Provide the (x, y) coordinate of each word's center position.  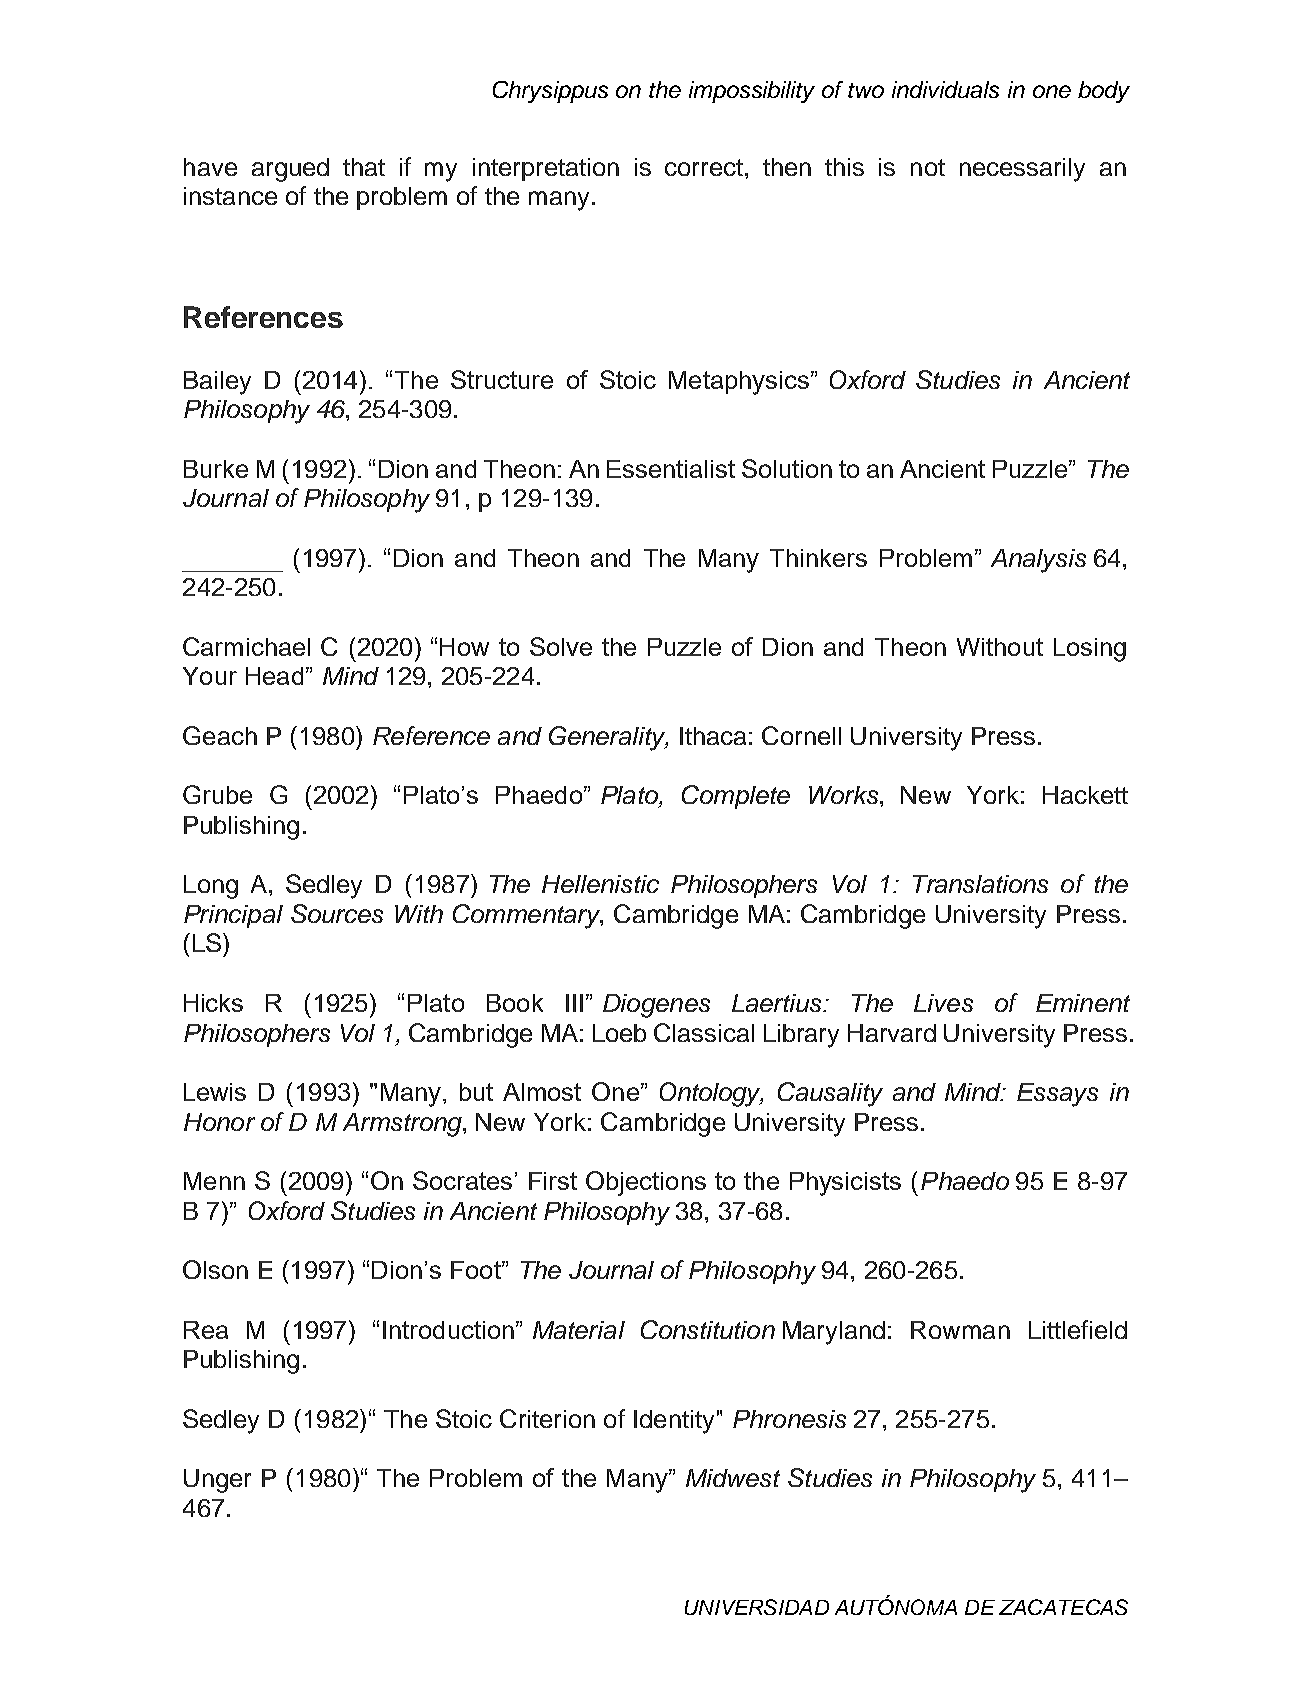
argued (290, 170)
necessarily (1022, 170)
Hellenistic (600, 884)
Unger (217, 1481)
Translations (980, 884)
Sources (337, 913)
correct (704, 167)
